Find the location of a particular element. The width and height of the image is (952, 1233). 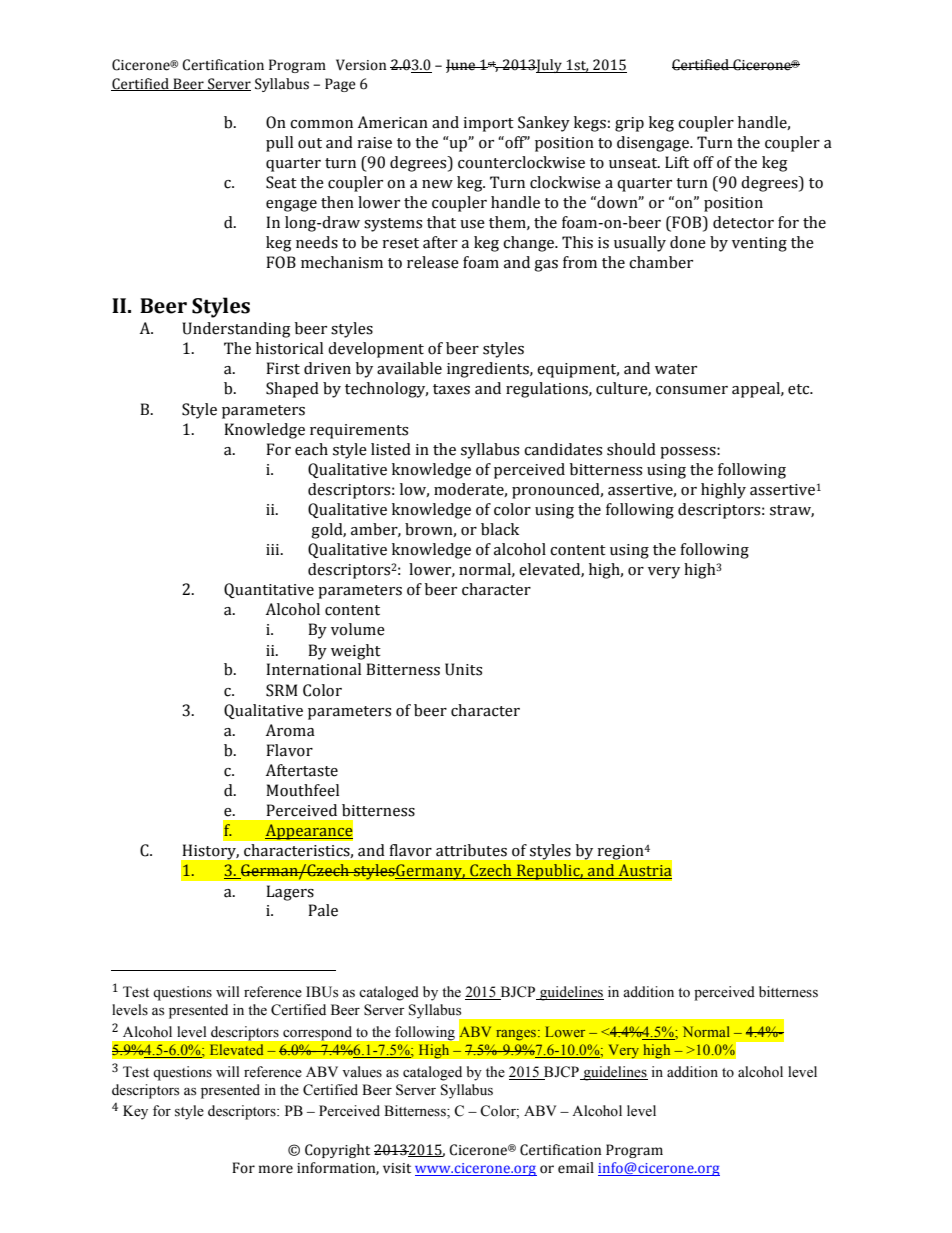

consumer is located at coordinates (692, 390).
